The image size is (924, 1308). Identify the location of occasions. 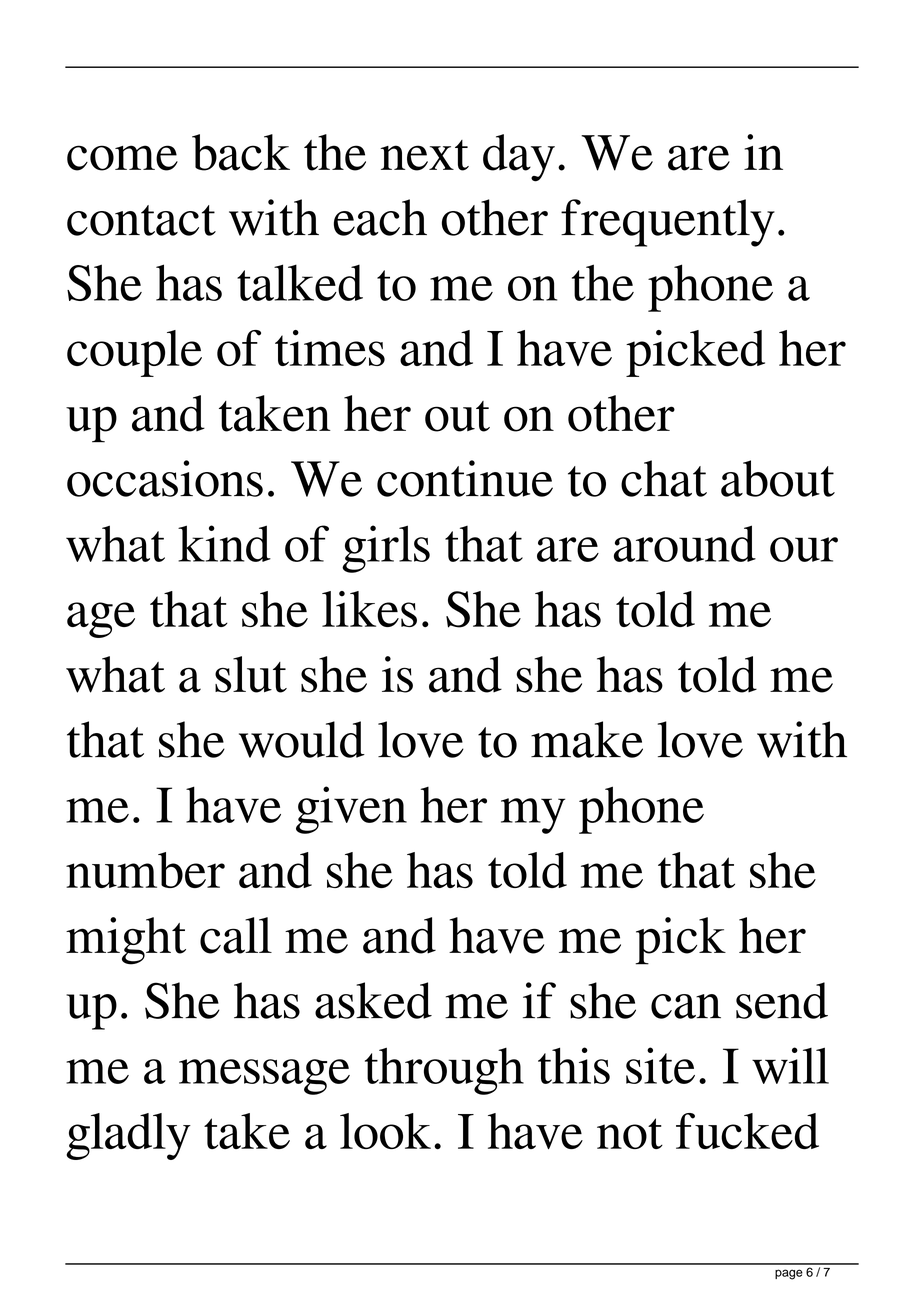
(165, 478).
